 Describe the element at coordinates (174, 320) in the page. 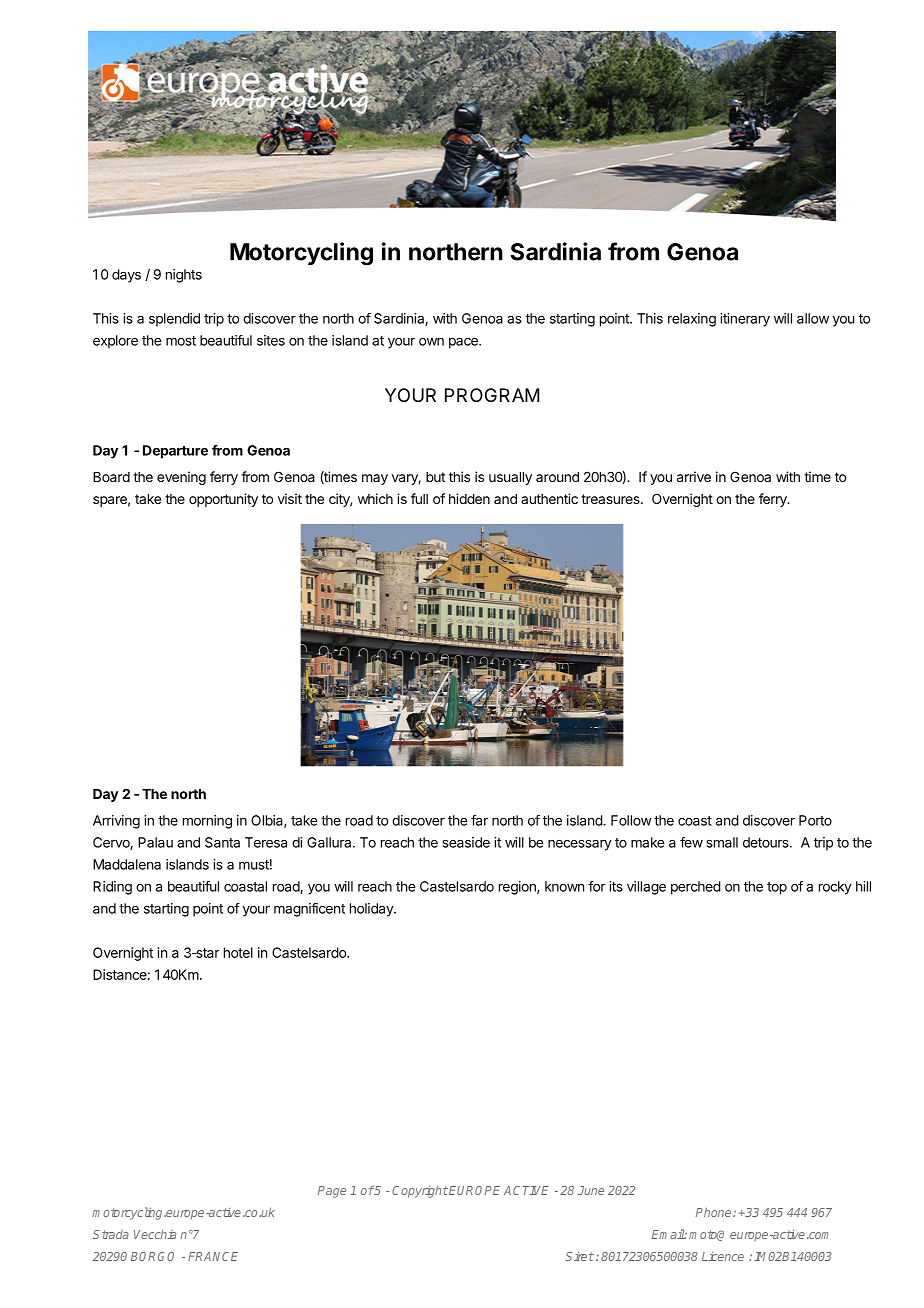

I see `splendid` at that location.
